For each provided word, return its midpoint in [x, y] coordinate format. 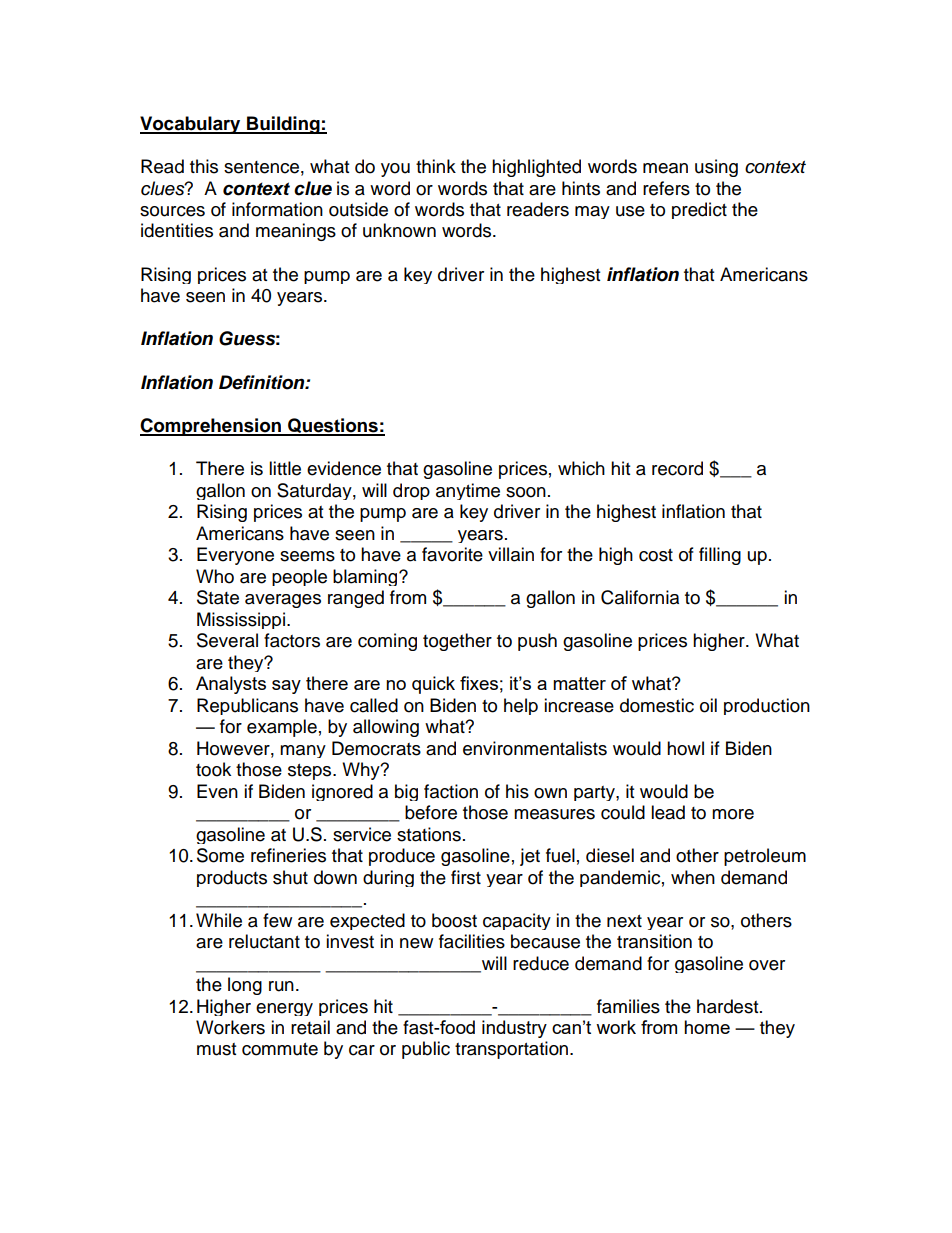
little [285, 468]
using [716, 168]
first [466, 877]
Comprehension [211, 427]
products [232, 878]
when [693, 877]
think [436, 166]
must [216, 1049]
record [677, 468]
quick [433, 685]
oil [708, 705]
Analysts [231, 685]
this [204, 166]
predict [699, 210]
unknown [399, 230]
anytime [468, 491]
